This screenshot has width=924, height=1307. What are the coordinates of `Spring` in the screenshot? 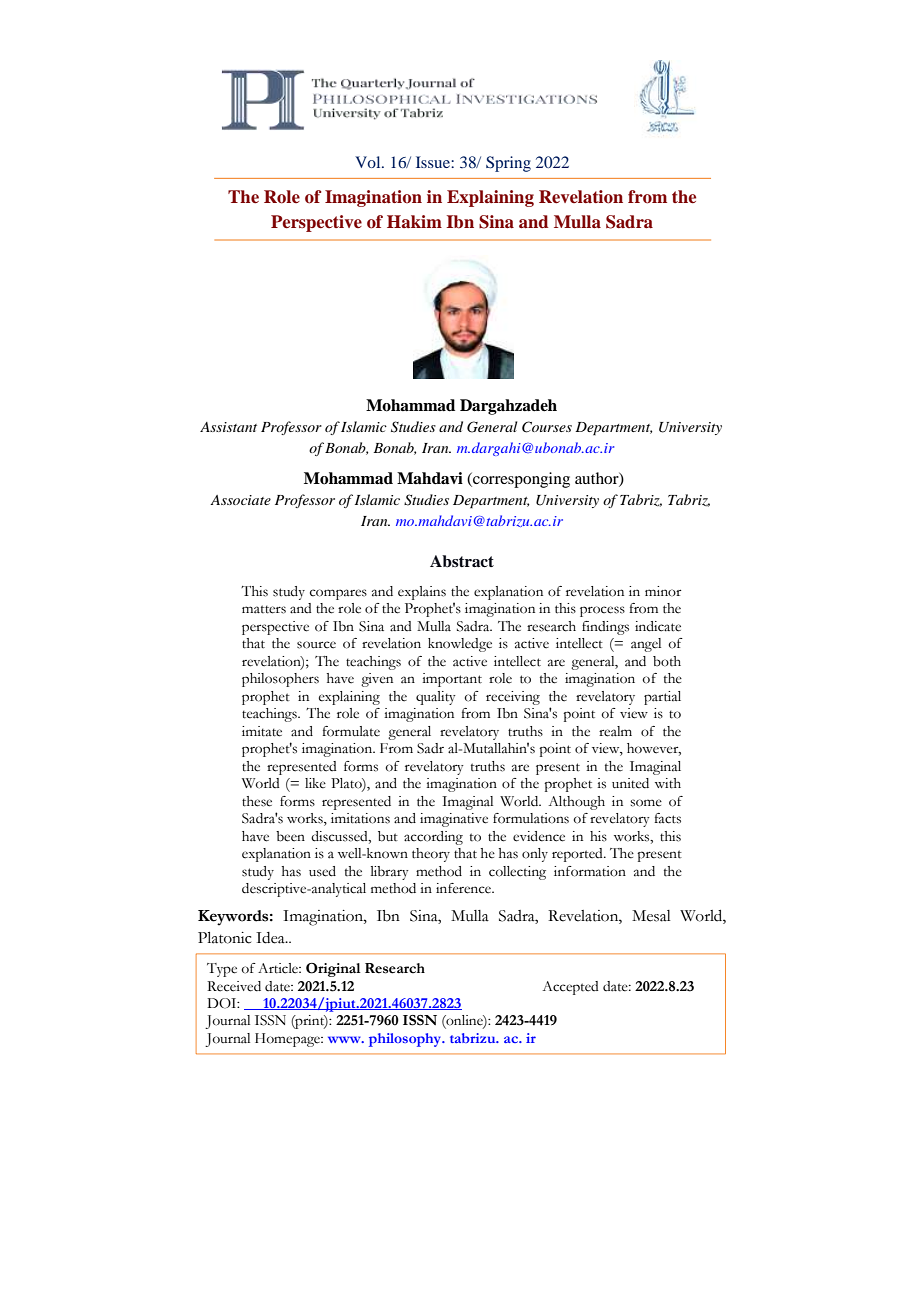 It's located at (508, 164).
